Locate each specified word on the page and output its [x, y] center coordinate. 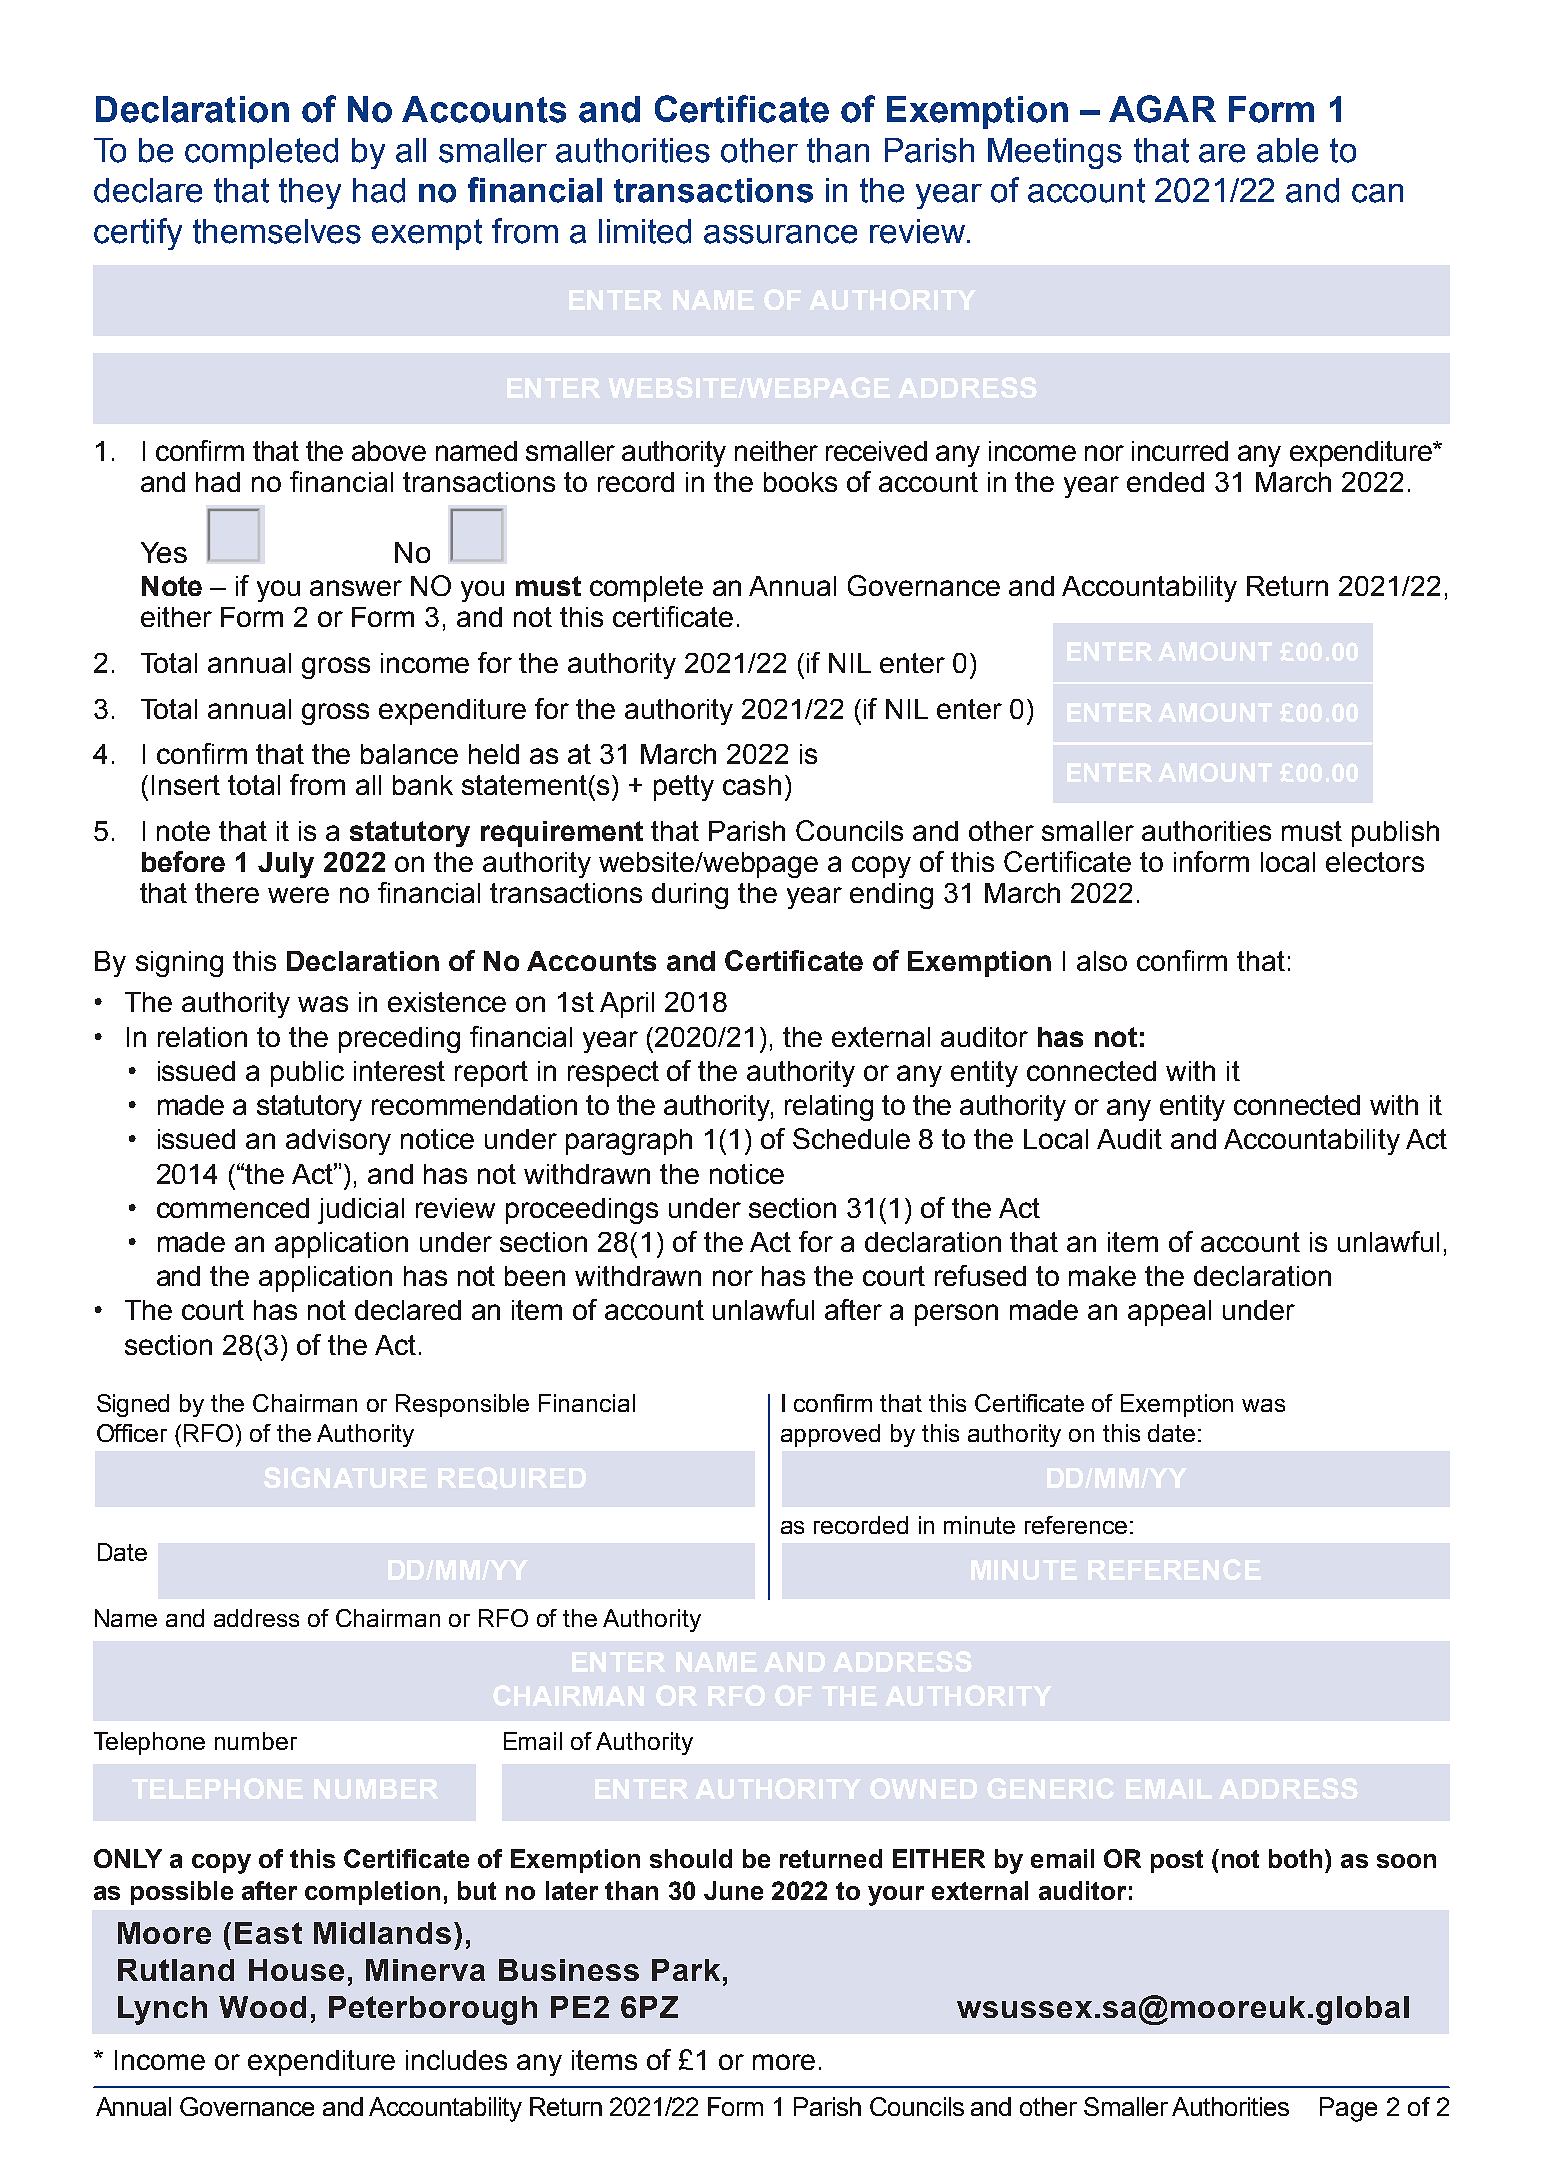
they [310, 193]
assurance [780, 234]
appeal [1169, 1313]
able [1287, 150]
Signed [133, 1405]
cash [752, 785]
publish [1395, 834]
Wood [262, 2007]
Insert [186, 785]
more [784, 2062]
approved [830, 1435]
